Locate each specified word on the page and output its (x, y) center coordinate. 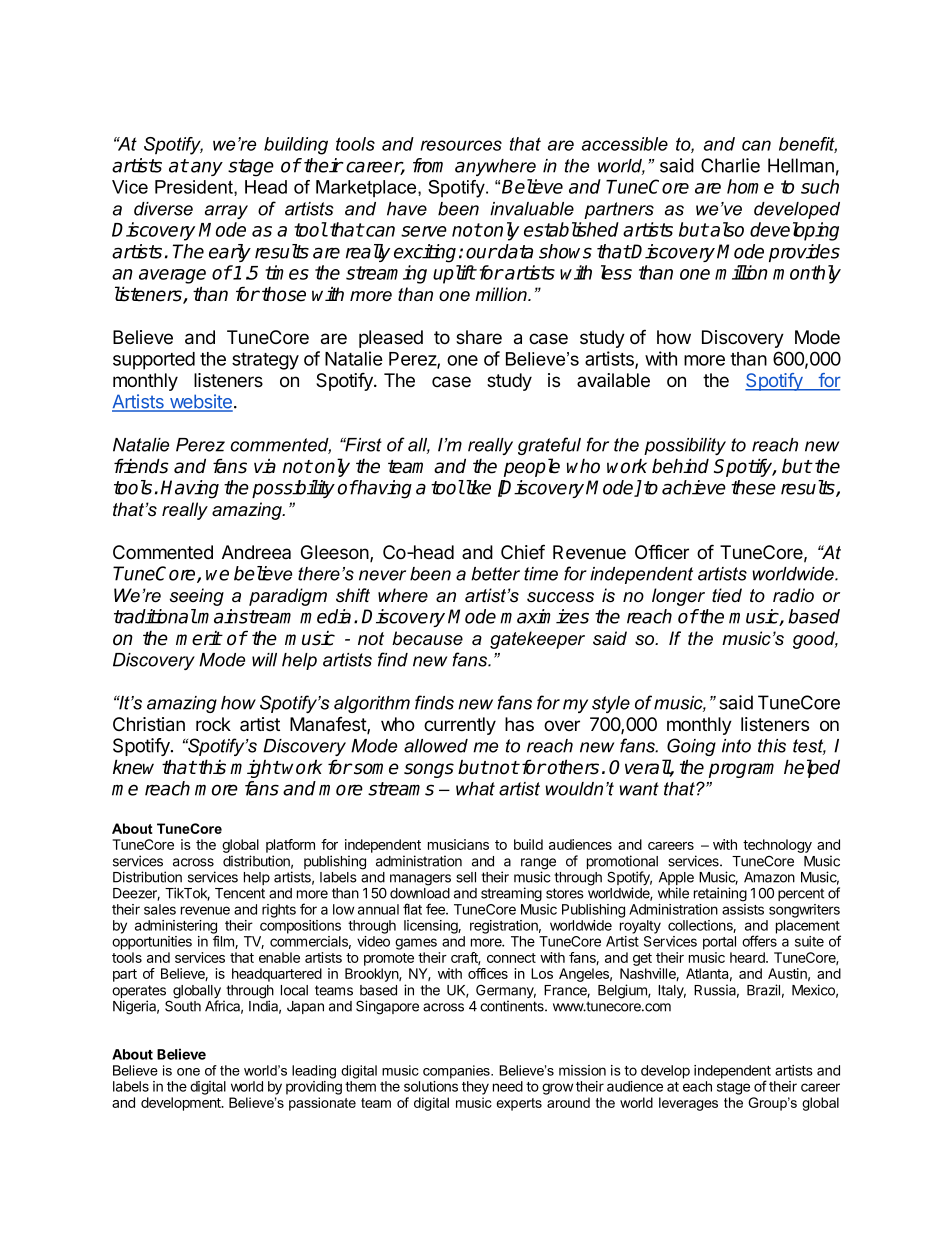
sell (466, 877)
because (427, 638)
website (200, 402)
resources (461, 145)
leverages (688, 1104)
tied (727, 595)
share (479, 337)
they (475, 1088)
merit (199, 638)
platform (290, 846)
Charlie (730, 165)
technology (777, 846)
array (226, 212)
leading (314, 1072)
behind (680, 466)
